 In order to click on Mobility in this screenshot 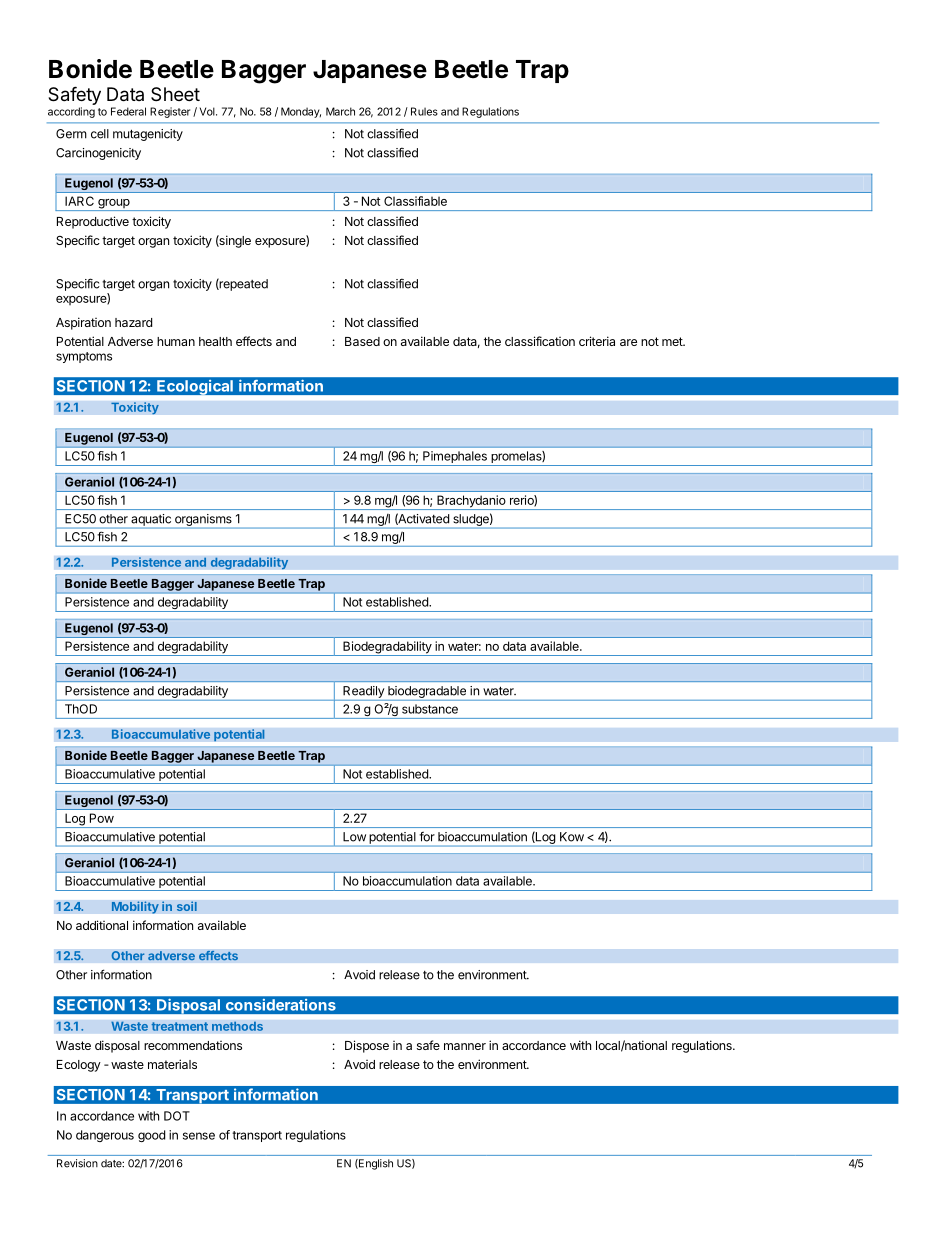, I will do `click(135, 907)`.
